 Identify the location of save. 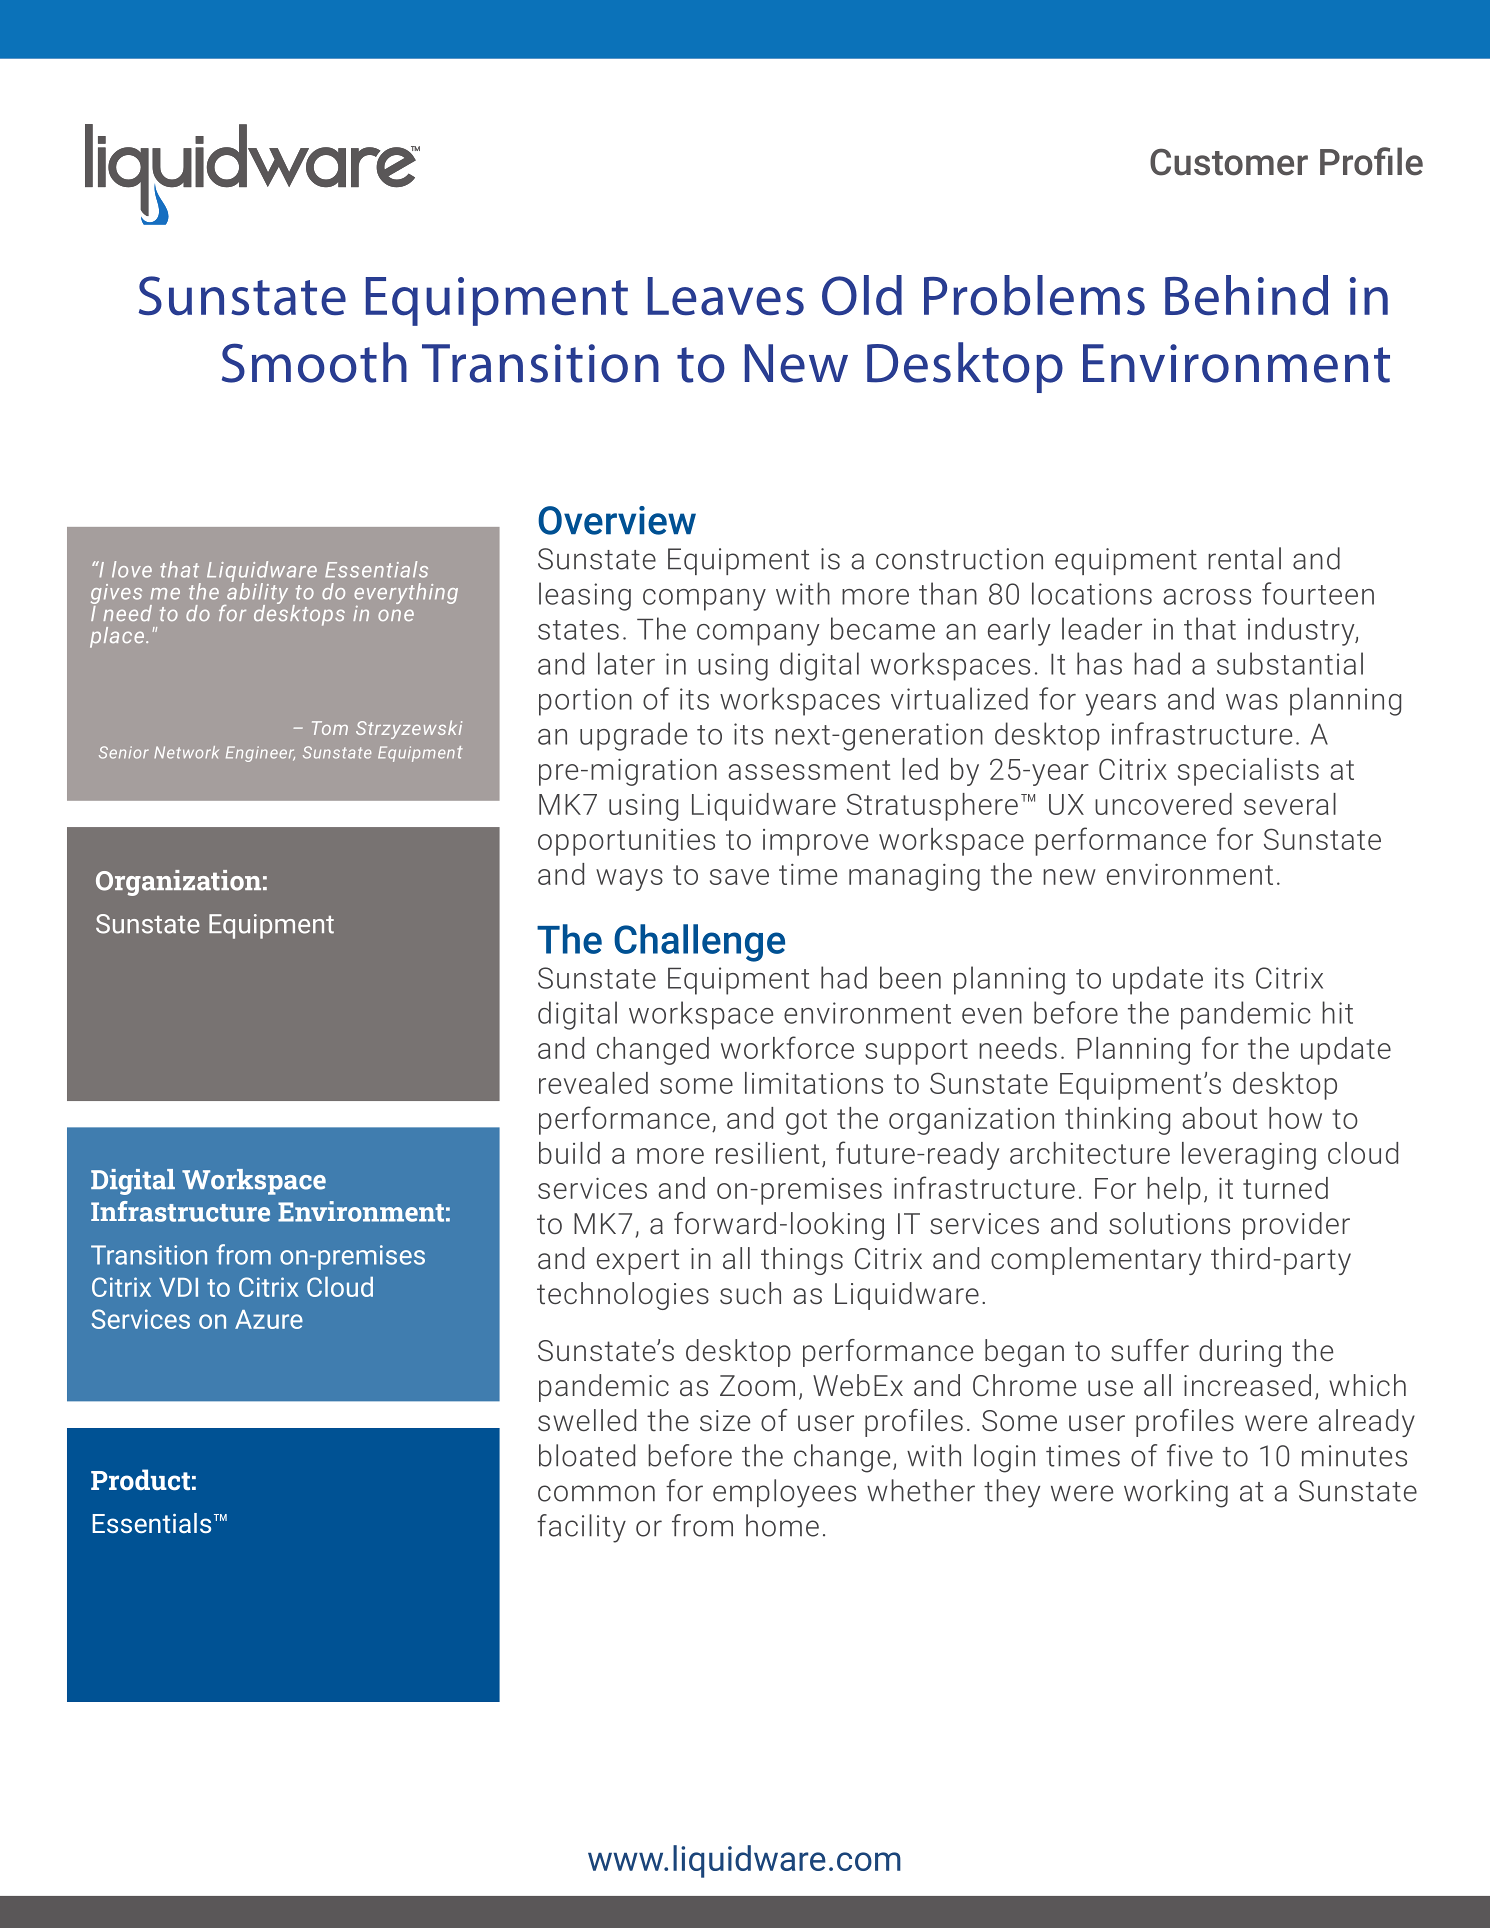
(739, 877).
